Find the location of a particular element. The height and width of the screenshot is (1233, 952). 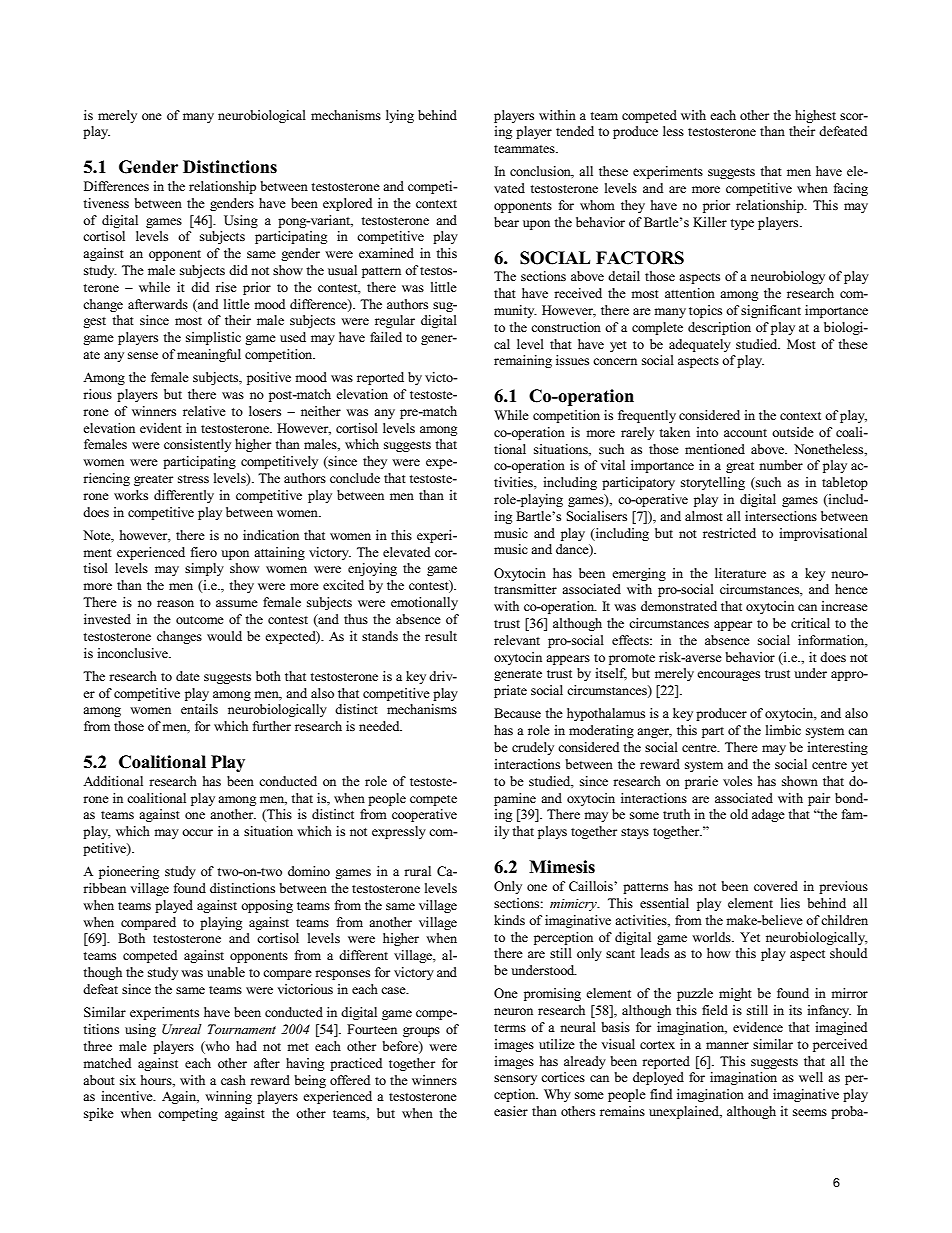

enjoying is located at coordinates (372, 569).
